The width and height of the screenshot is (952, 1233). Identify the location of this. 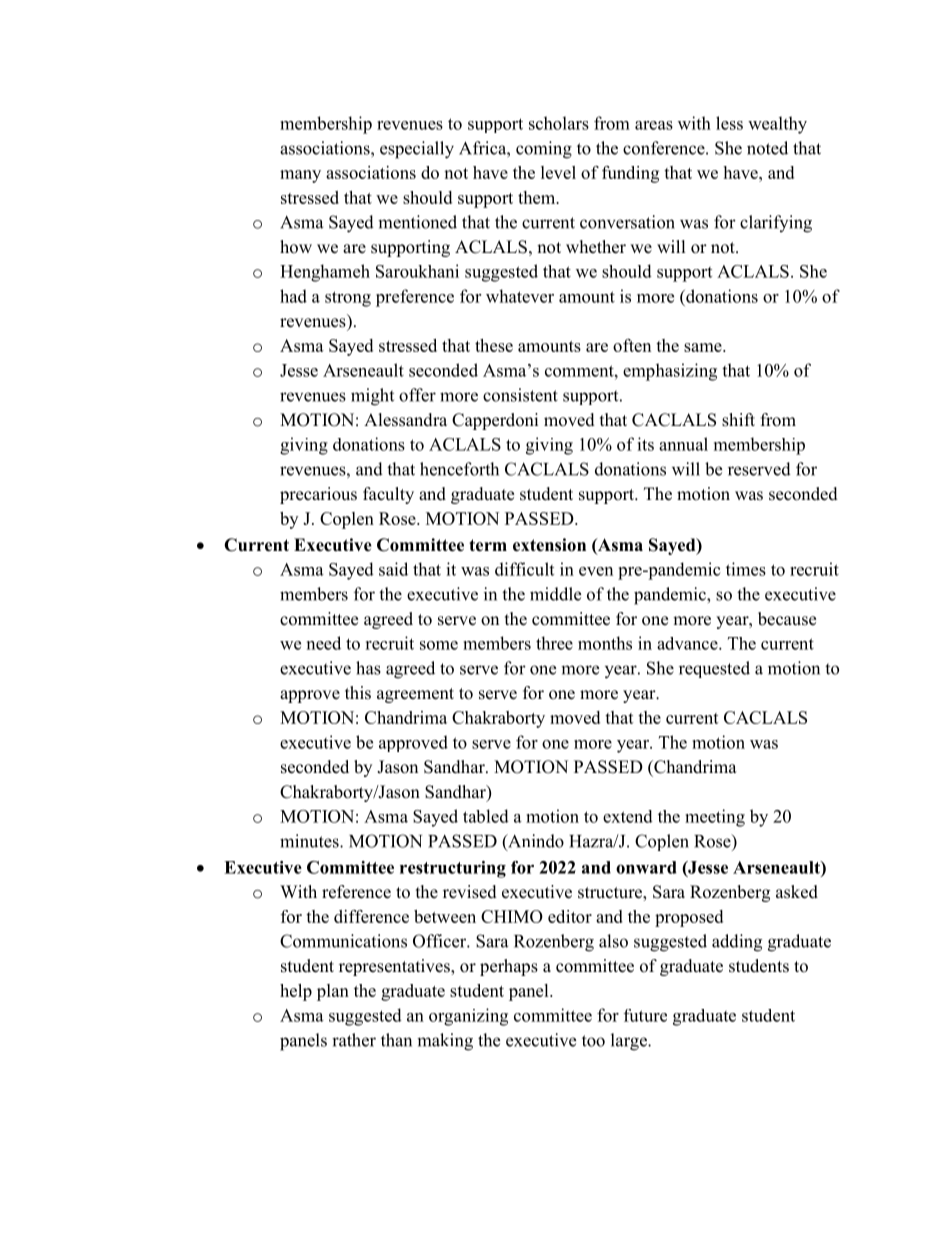
(358, 693).
